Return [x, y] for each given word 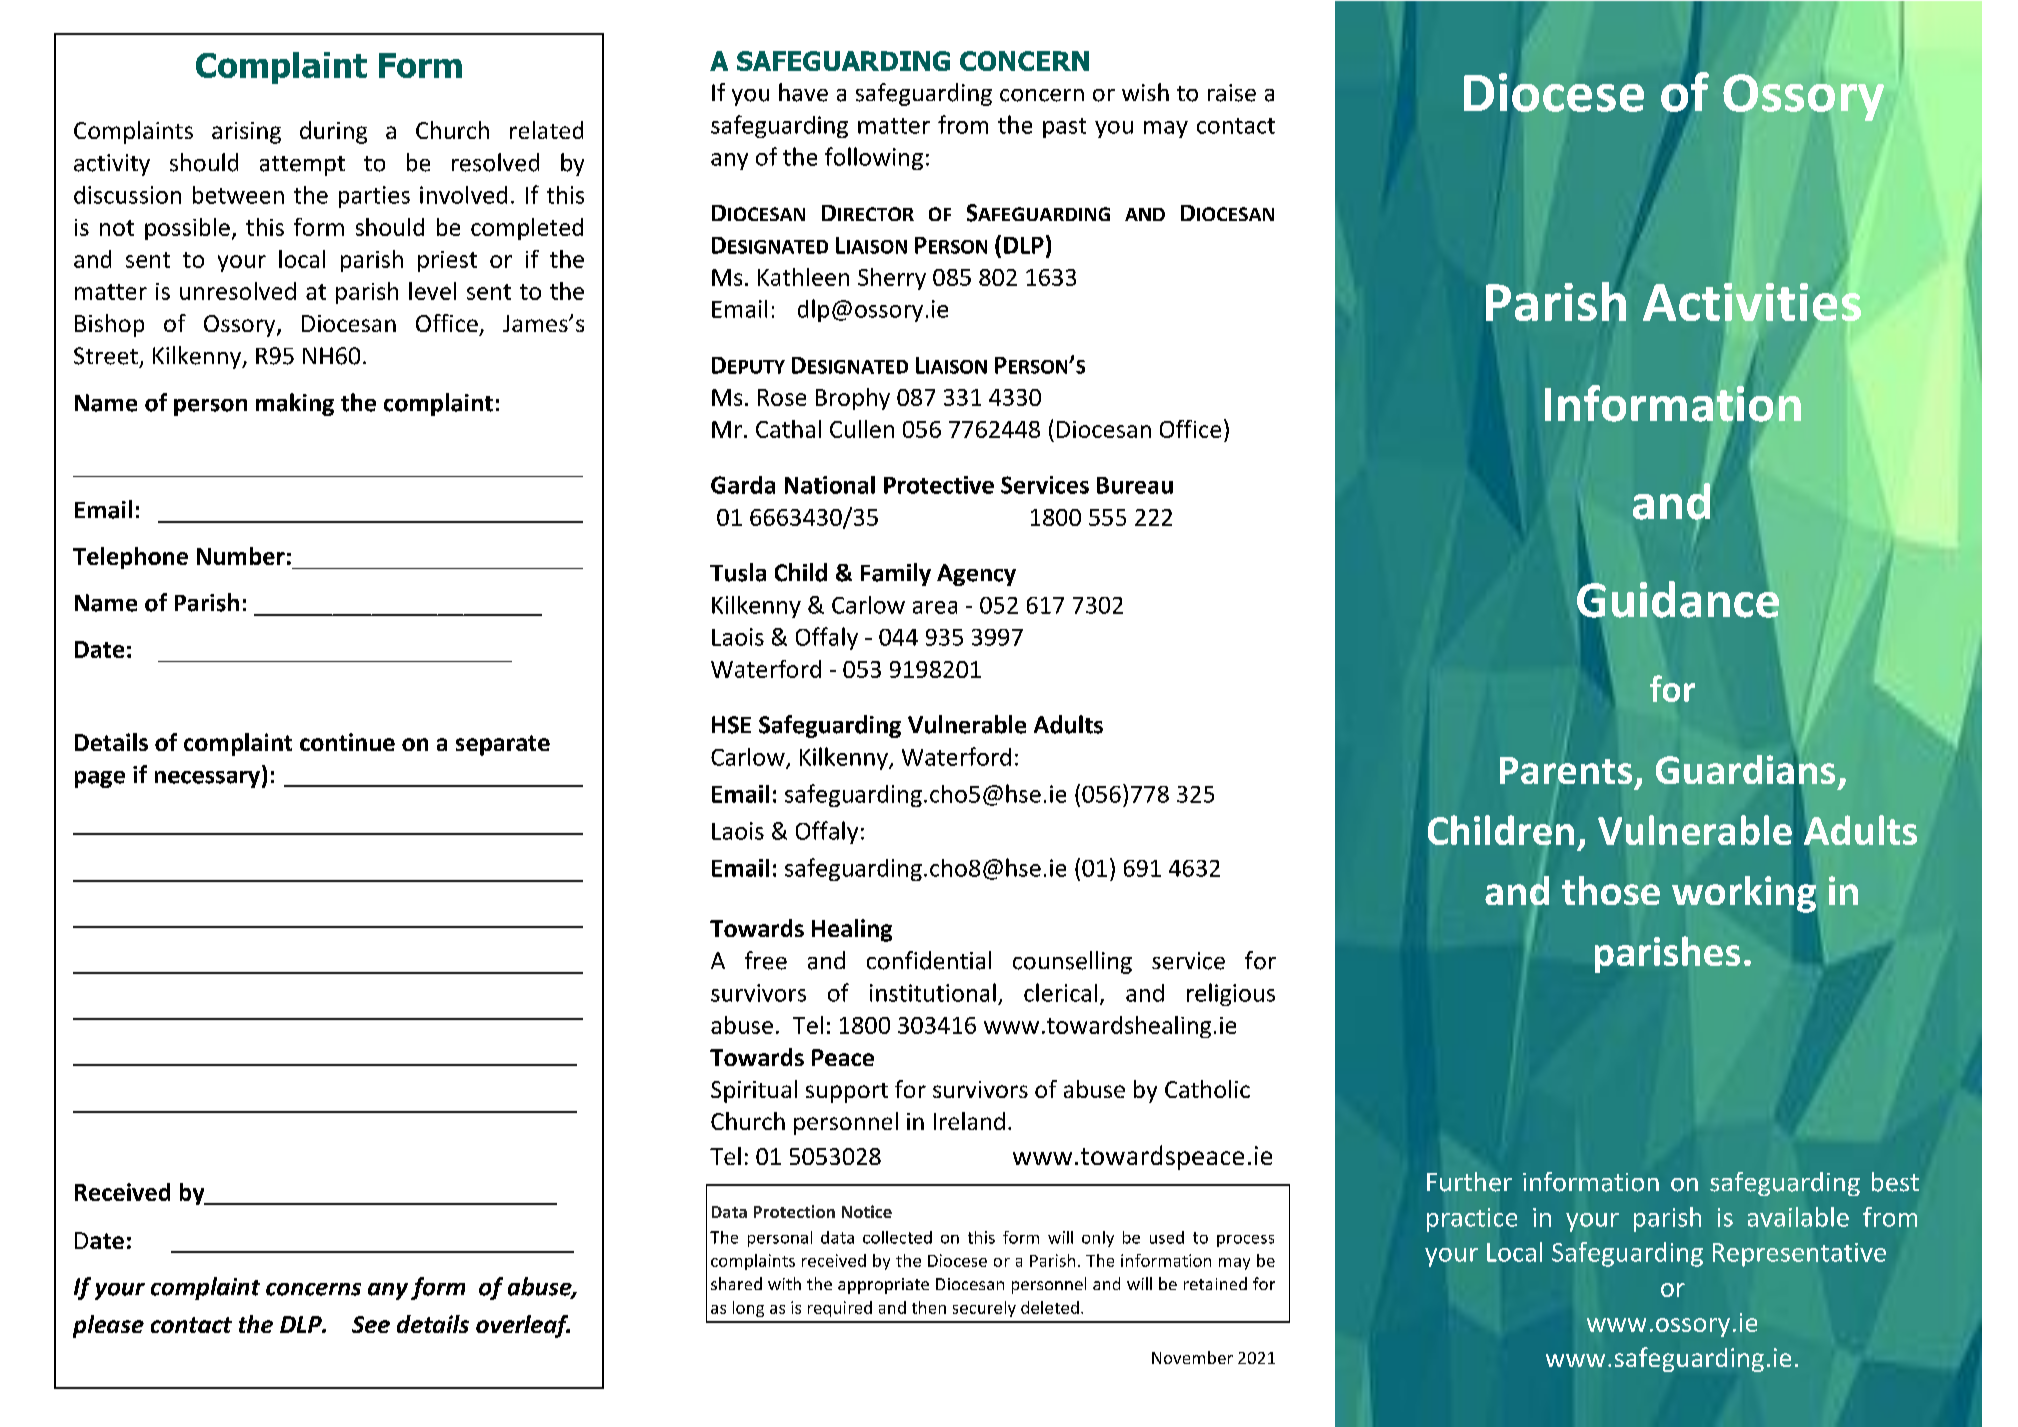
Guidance [1678, 599]
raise [1232, 93]
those [1611, 890]
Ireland [969, 1121]
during [333, 132]
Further [1469, 1182]
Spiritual [754, 1091]
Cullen [862, 429]
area [935, 607]
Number [241, 556]
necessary [209, 779]
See [371, 1324]
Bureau [1135, 485]
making [295, 404]
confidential [929, 960]
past [1064, 128]
